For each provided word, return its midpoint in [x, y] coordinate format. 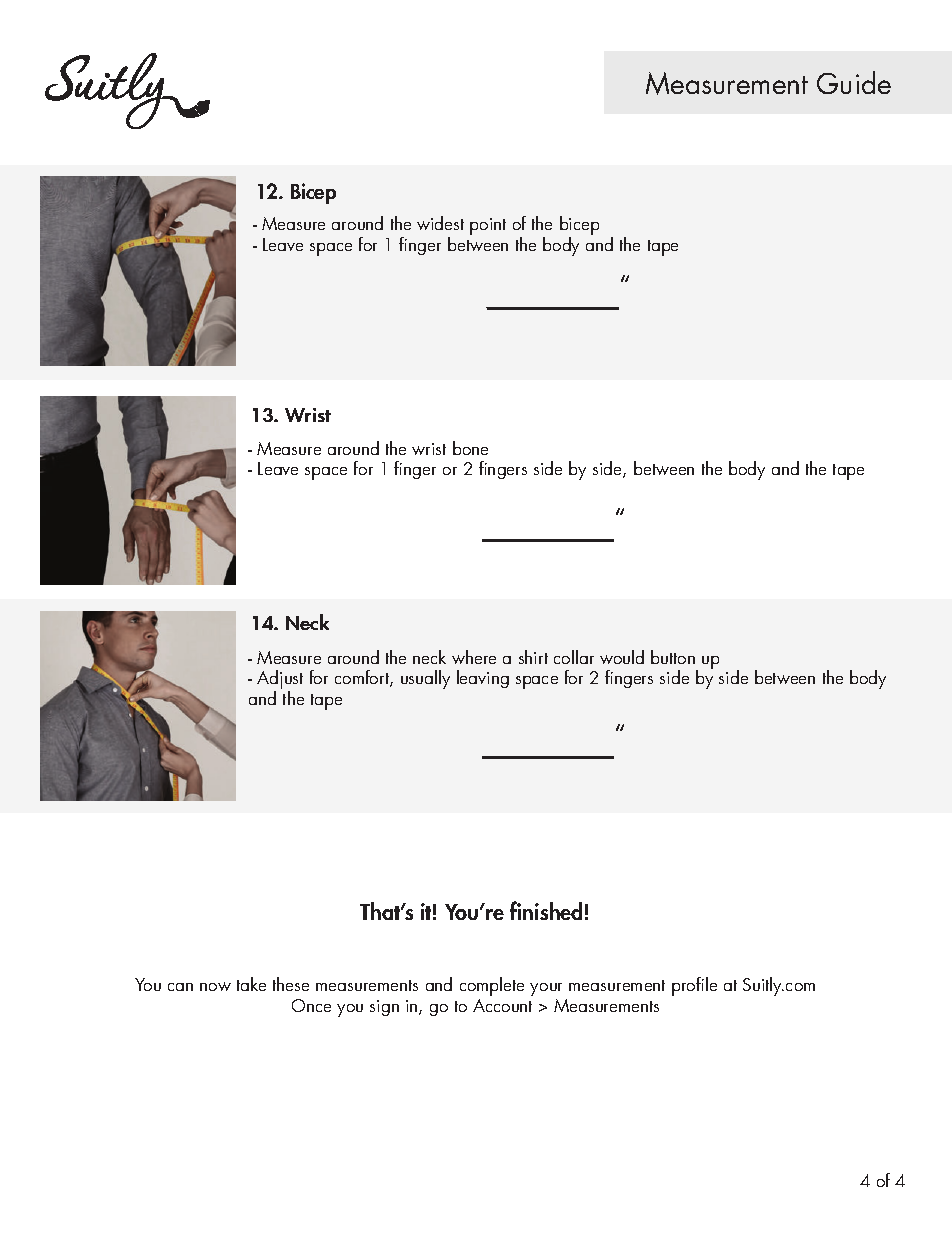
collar [574, 657]
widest [440, 223]
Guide [854, 82]
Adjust [280, 681]
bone [470, 448]
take [251, 984]
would [622, 657]
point [488, 226]
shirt [533, 657]
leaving [483, 679]
